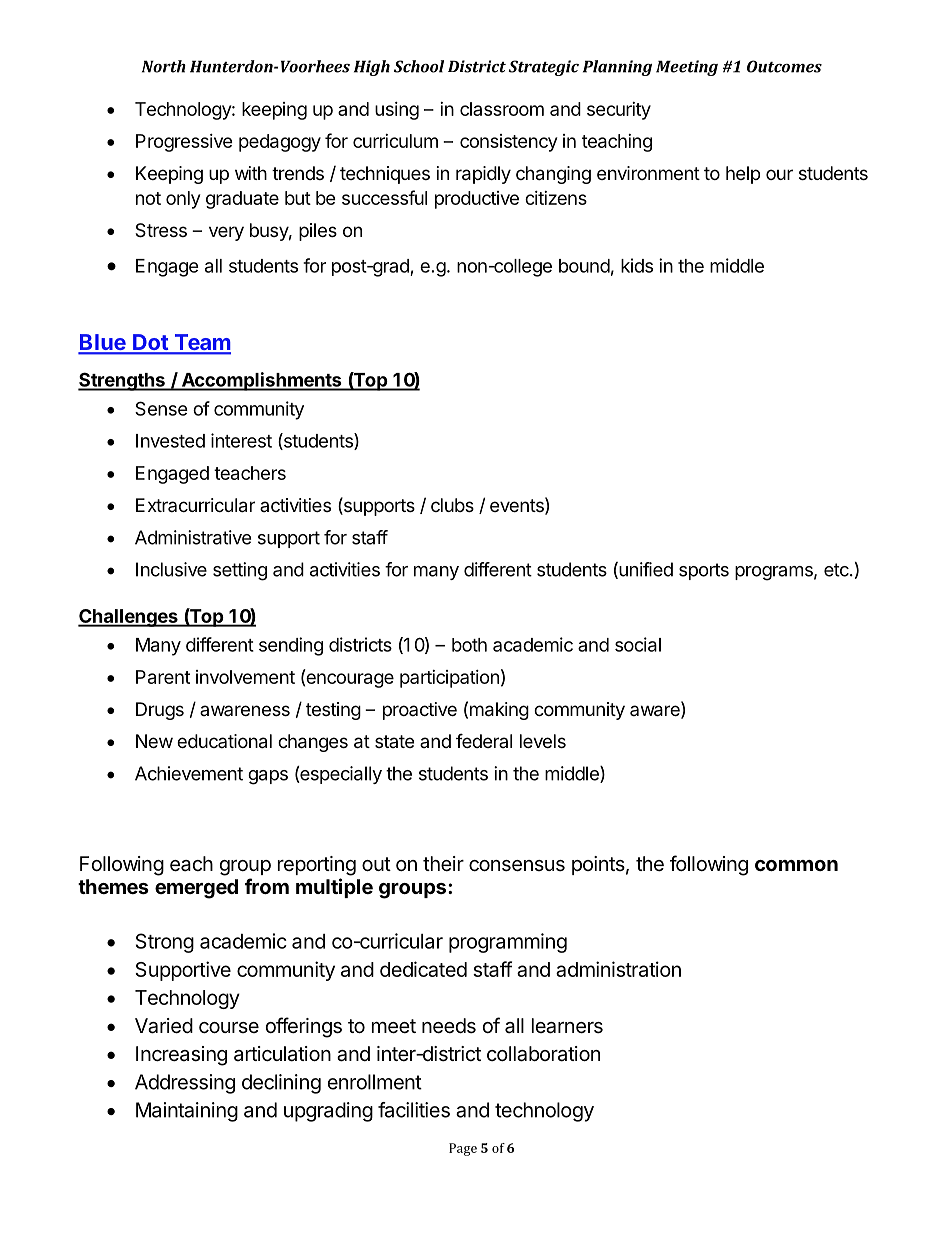 The height and width of the screenshot is (1233, 952). Describe the element at coordinates (196, 889) in the screenshot. I see `emerged` at that location.
